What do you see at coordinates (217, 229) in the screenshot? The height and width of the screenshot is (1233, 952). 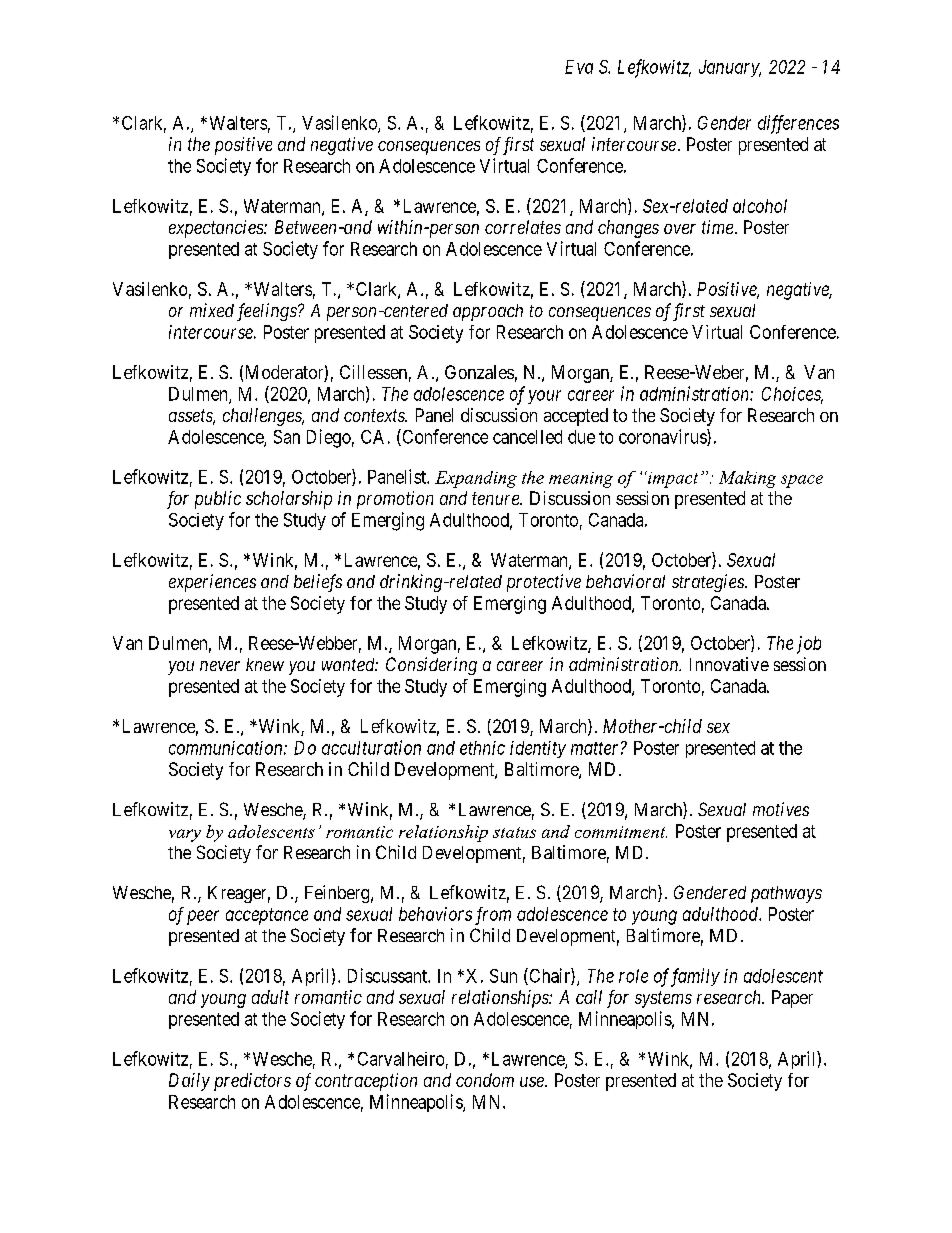 I see `expectancies` at bounding box center [217, 229].
